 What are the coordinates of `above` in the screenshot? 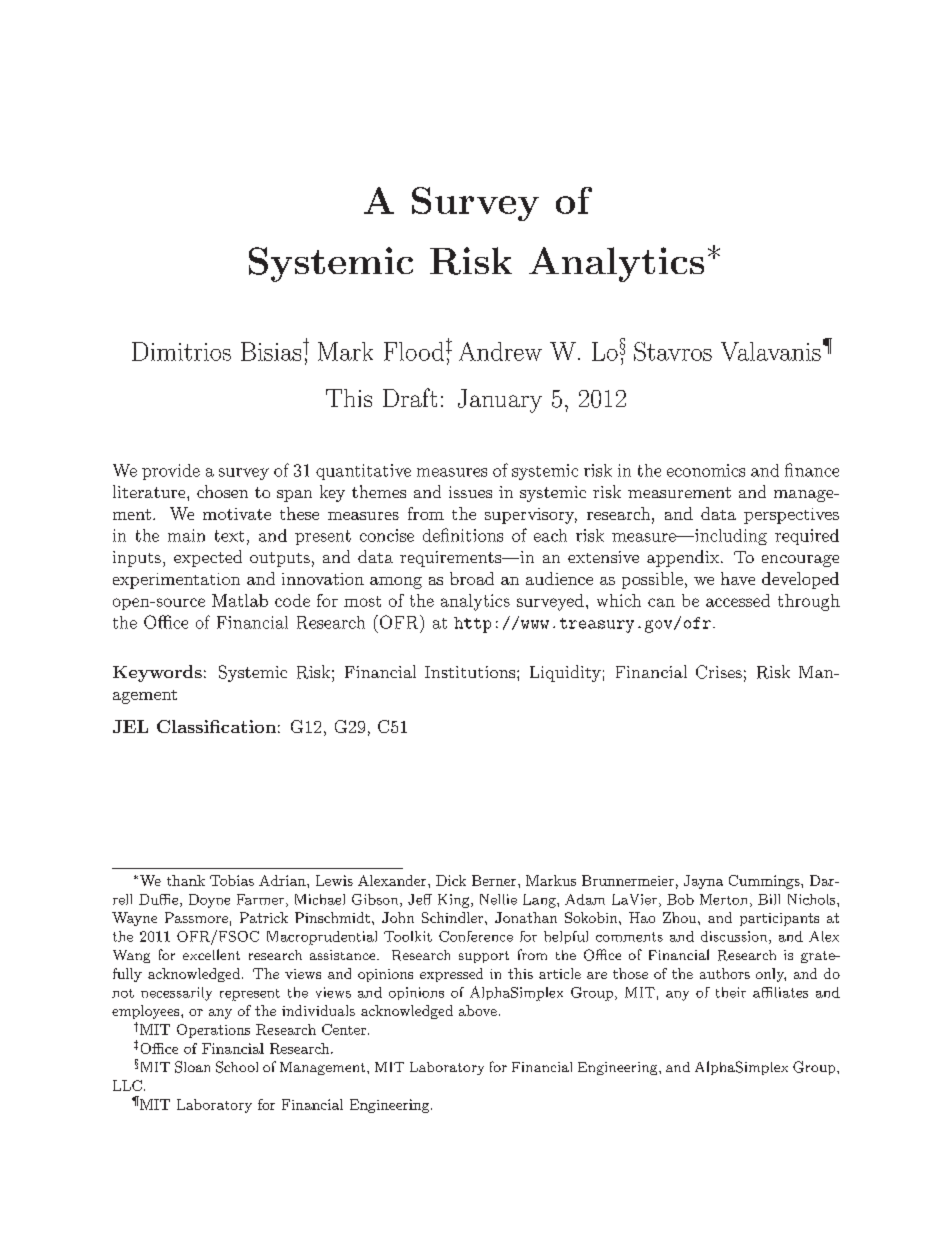 It's located at (478, 1010).
